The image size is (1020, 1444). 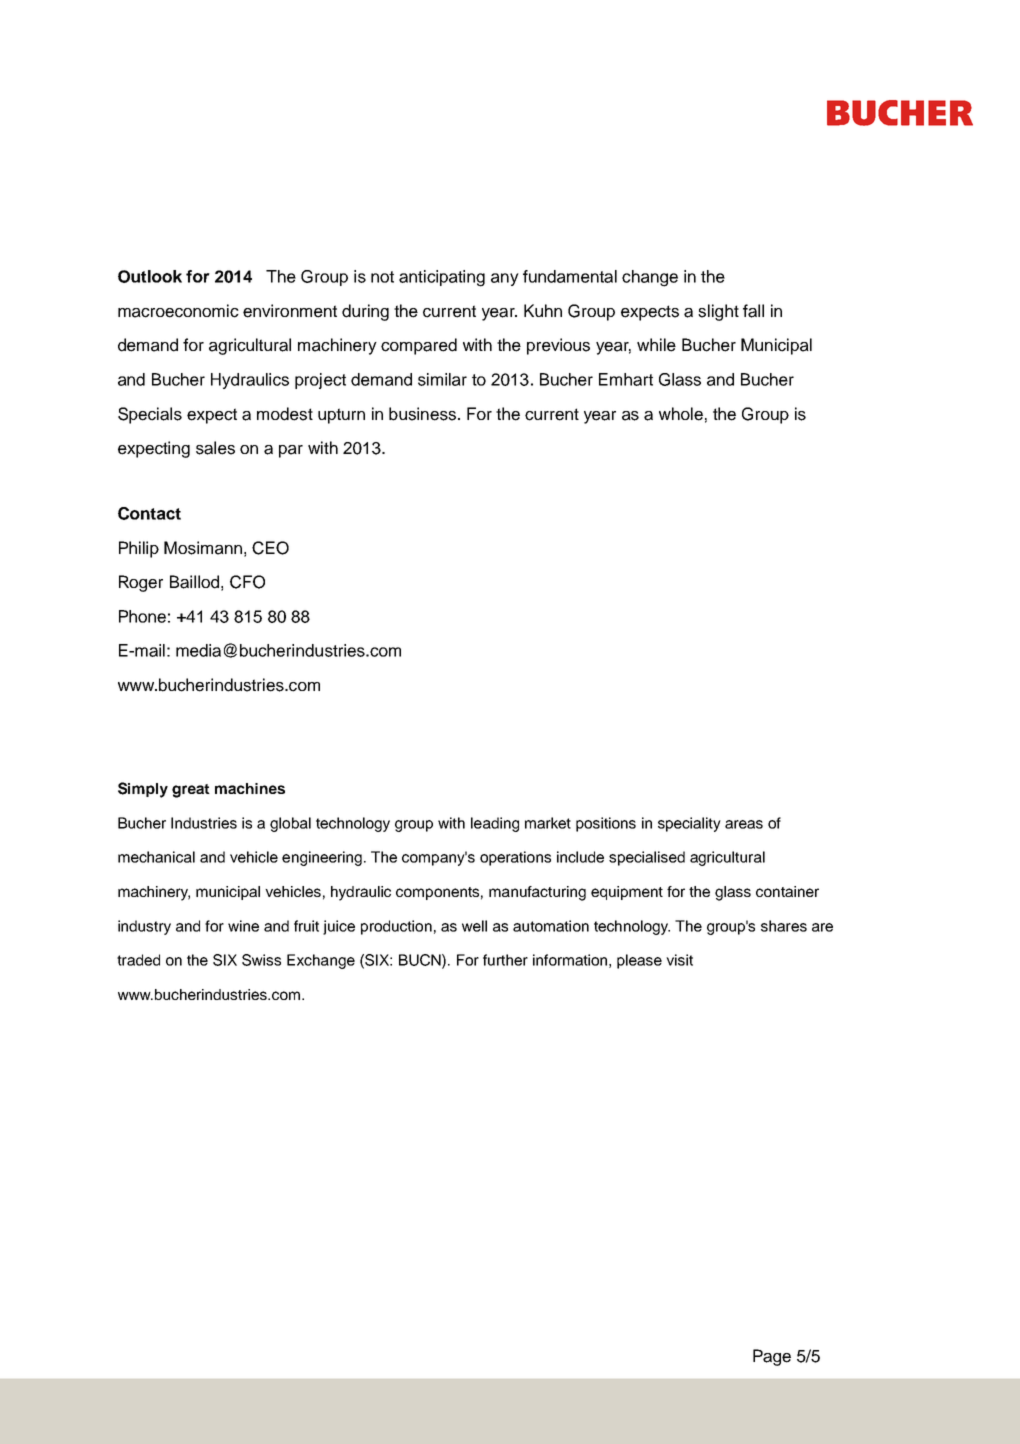 I want to click on great, so click(x=191, y=791).
